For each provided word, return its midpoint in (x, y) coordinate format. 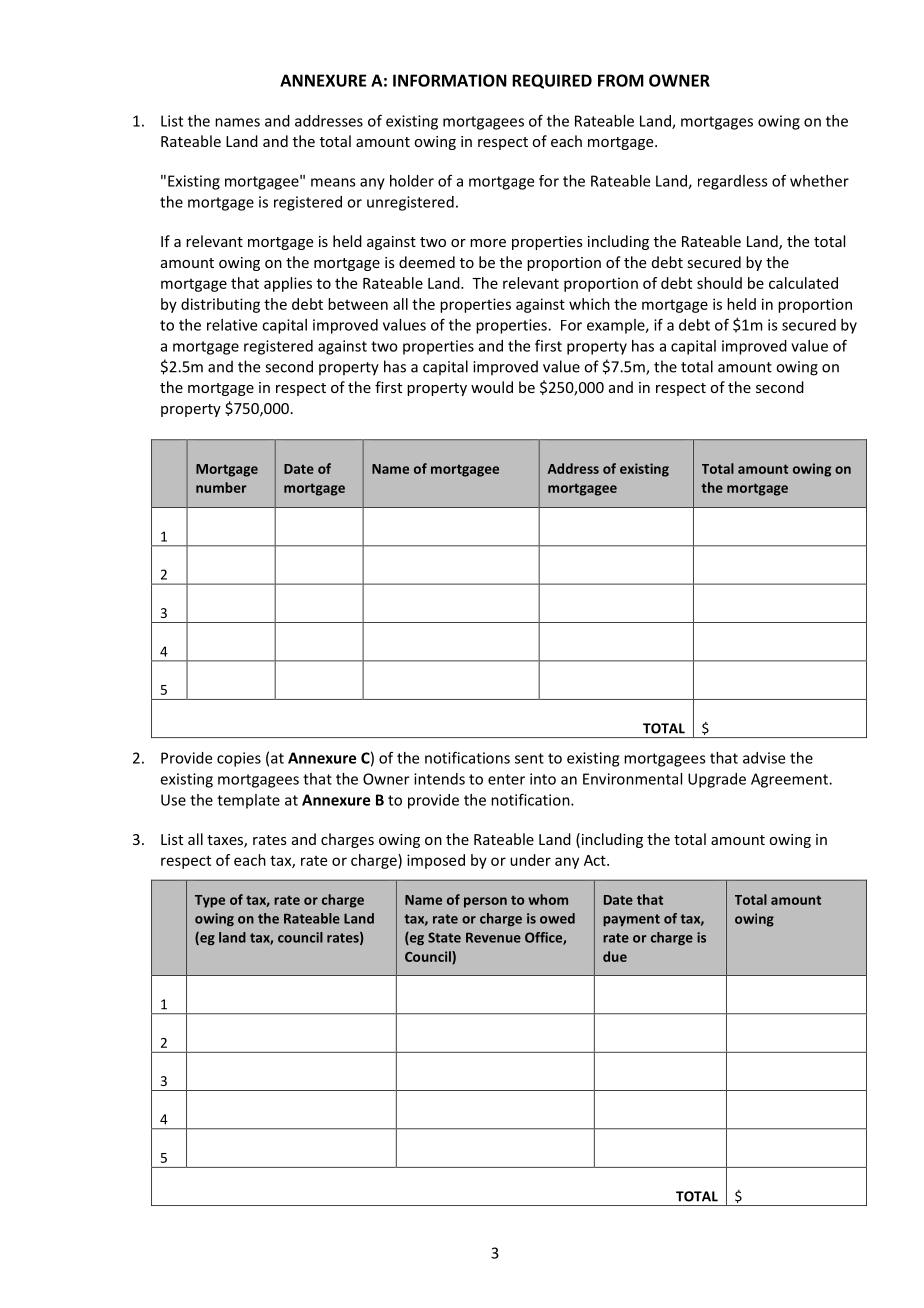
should (719, 283)
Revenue (493, 937)
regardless (733, 182)
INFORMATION (450, 80)
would (492, 387)
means (333, 182)
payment (631, 920)
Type (210, 901)
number (221, 487)
